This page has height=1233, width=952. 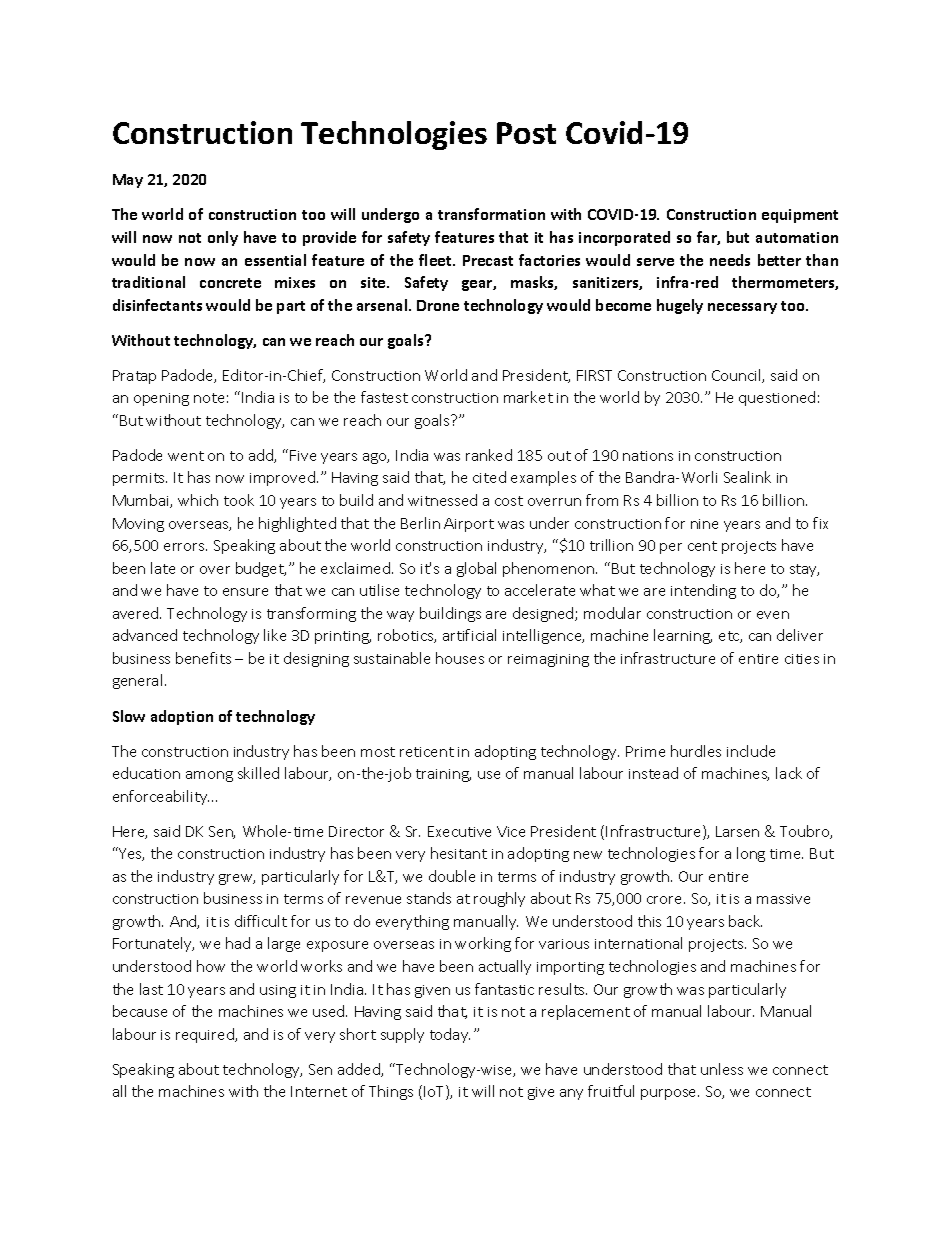 I want to click on required, so click(x=206, y=1035).
